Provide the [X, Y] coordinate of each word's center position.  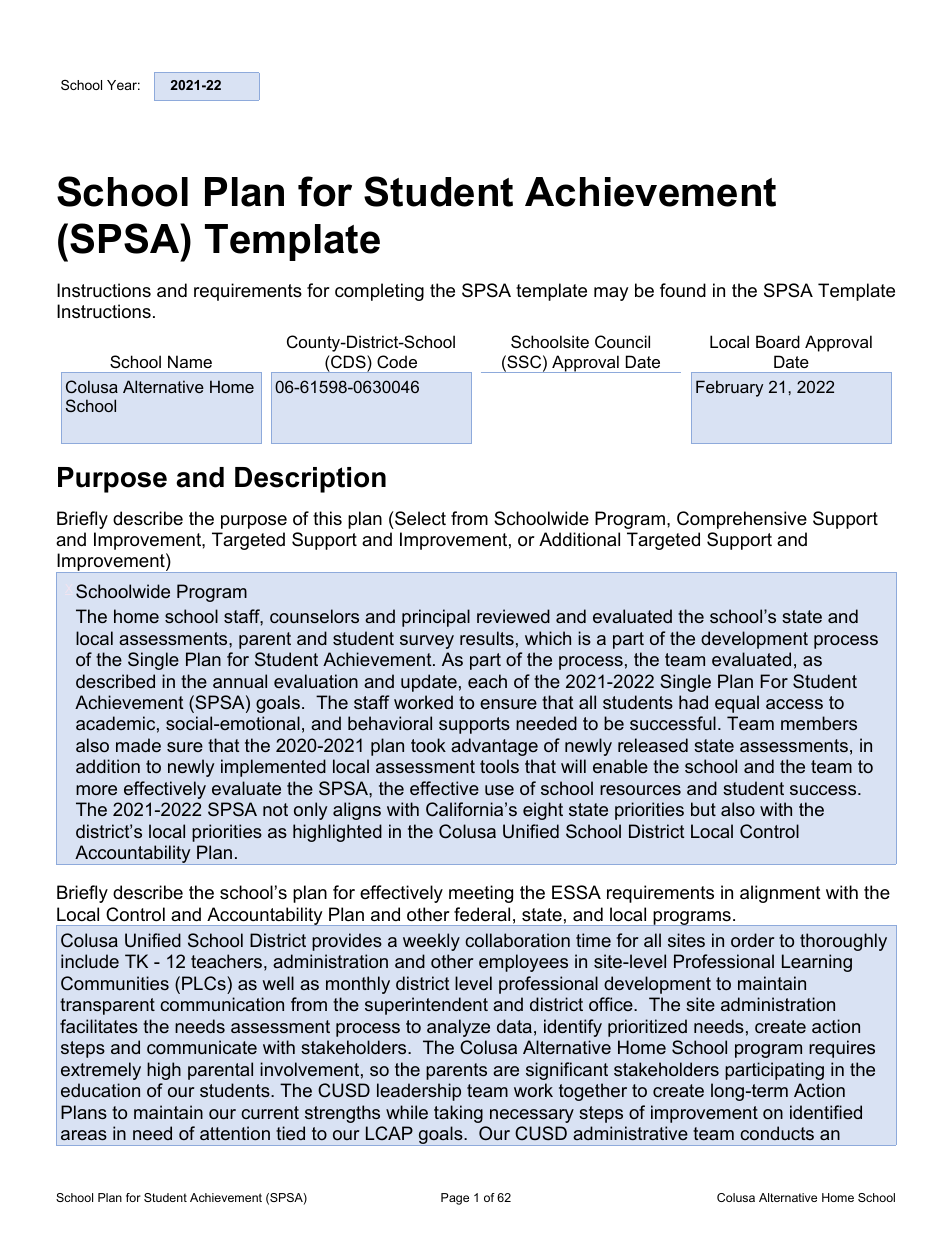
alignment [780, 894]
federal [482, 914]
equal [737, 704]
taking [458, 1114]
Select [419, 518]
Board [778, 341]
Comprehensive [742, 520]
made [138, 745]
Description [310, 480]
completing [379, 292]
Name [190, 361]
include [90, 961]
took [428, 745]
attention [235, 1133]
